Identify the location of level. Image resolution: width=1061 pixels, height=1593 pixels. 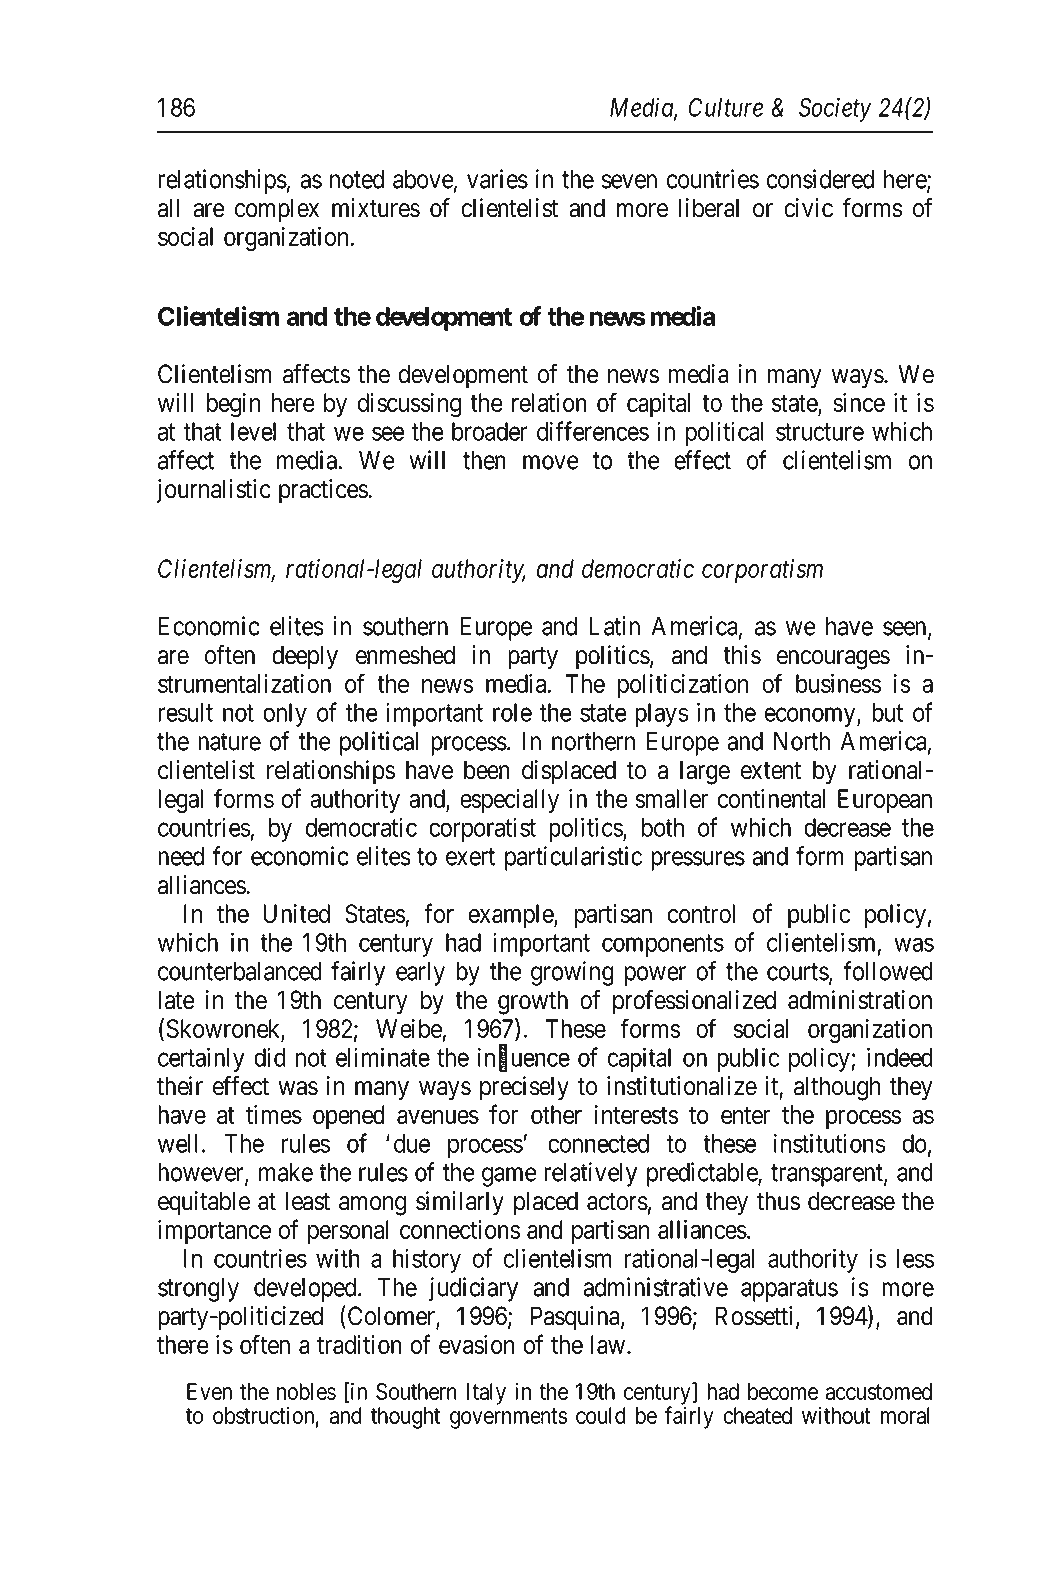
(253, 431).
